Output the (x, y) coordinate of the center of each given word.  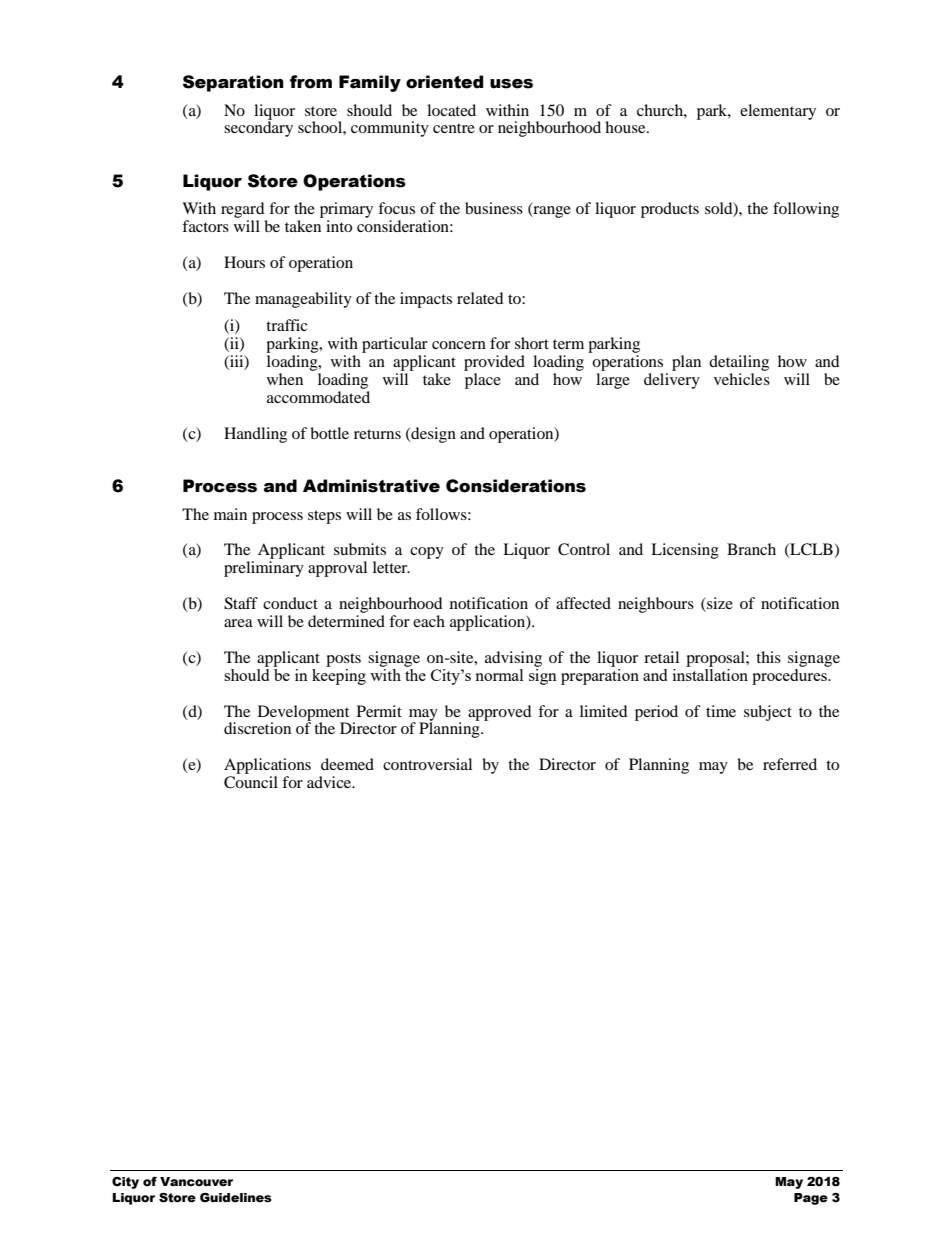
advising (513, 659)
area (238, 623)
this (768, 657)
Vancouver (196, 1182)
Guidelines (236, 1197)
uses (511, 84)
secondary (258, 128)
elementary (778, 112)
